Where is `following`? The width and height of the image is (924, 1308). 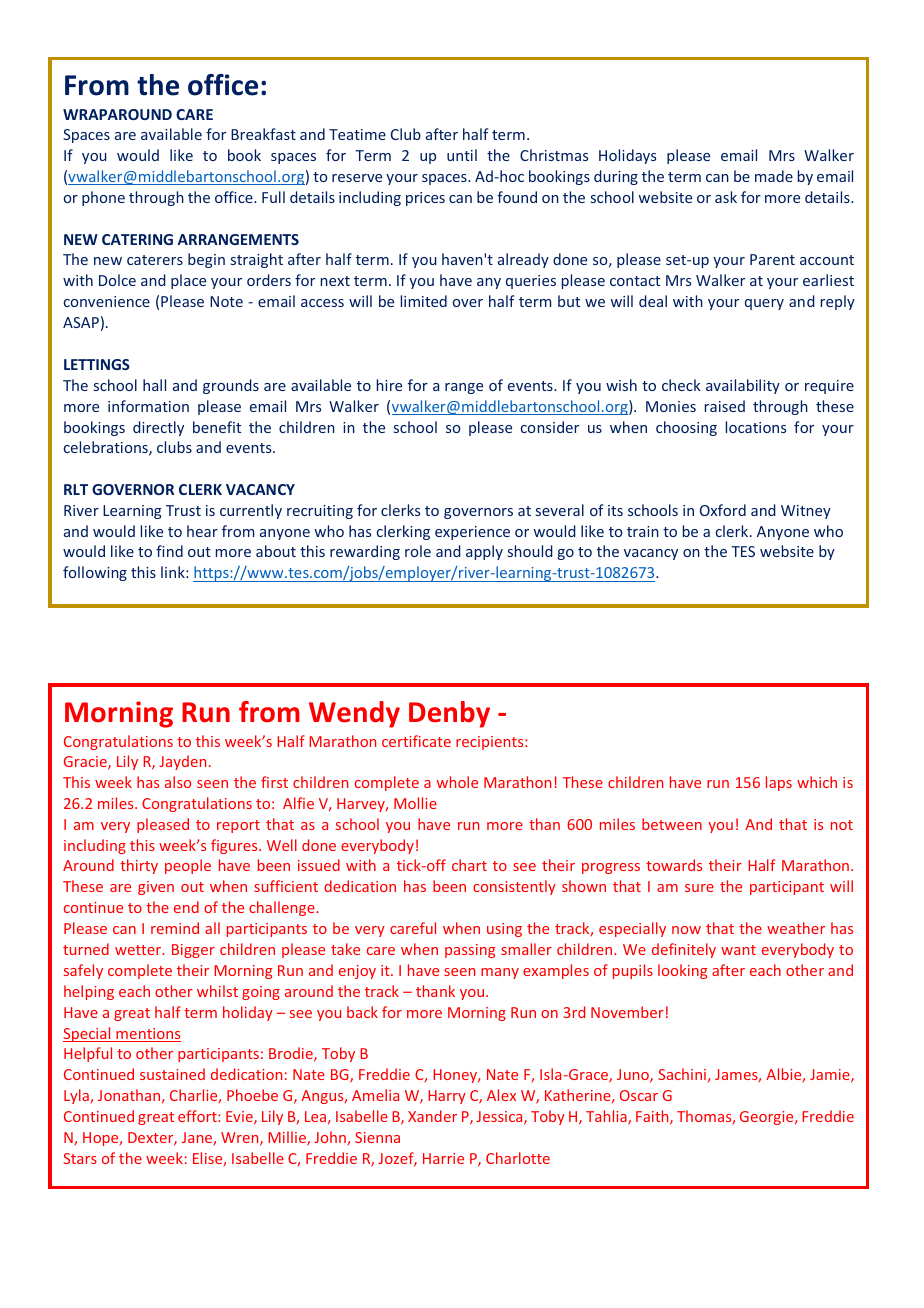
following is located at coordinates (95, 573).
